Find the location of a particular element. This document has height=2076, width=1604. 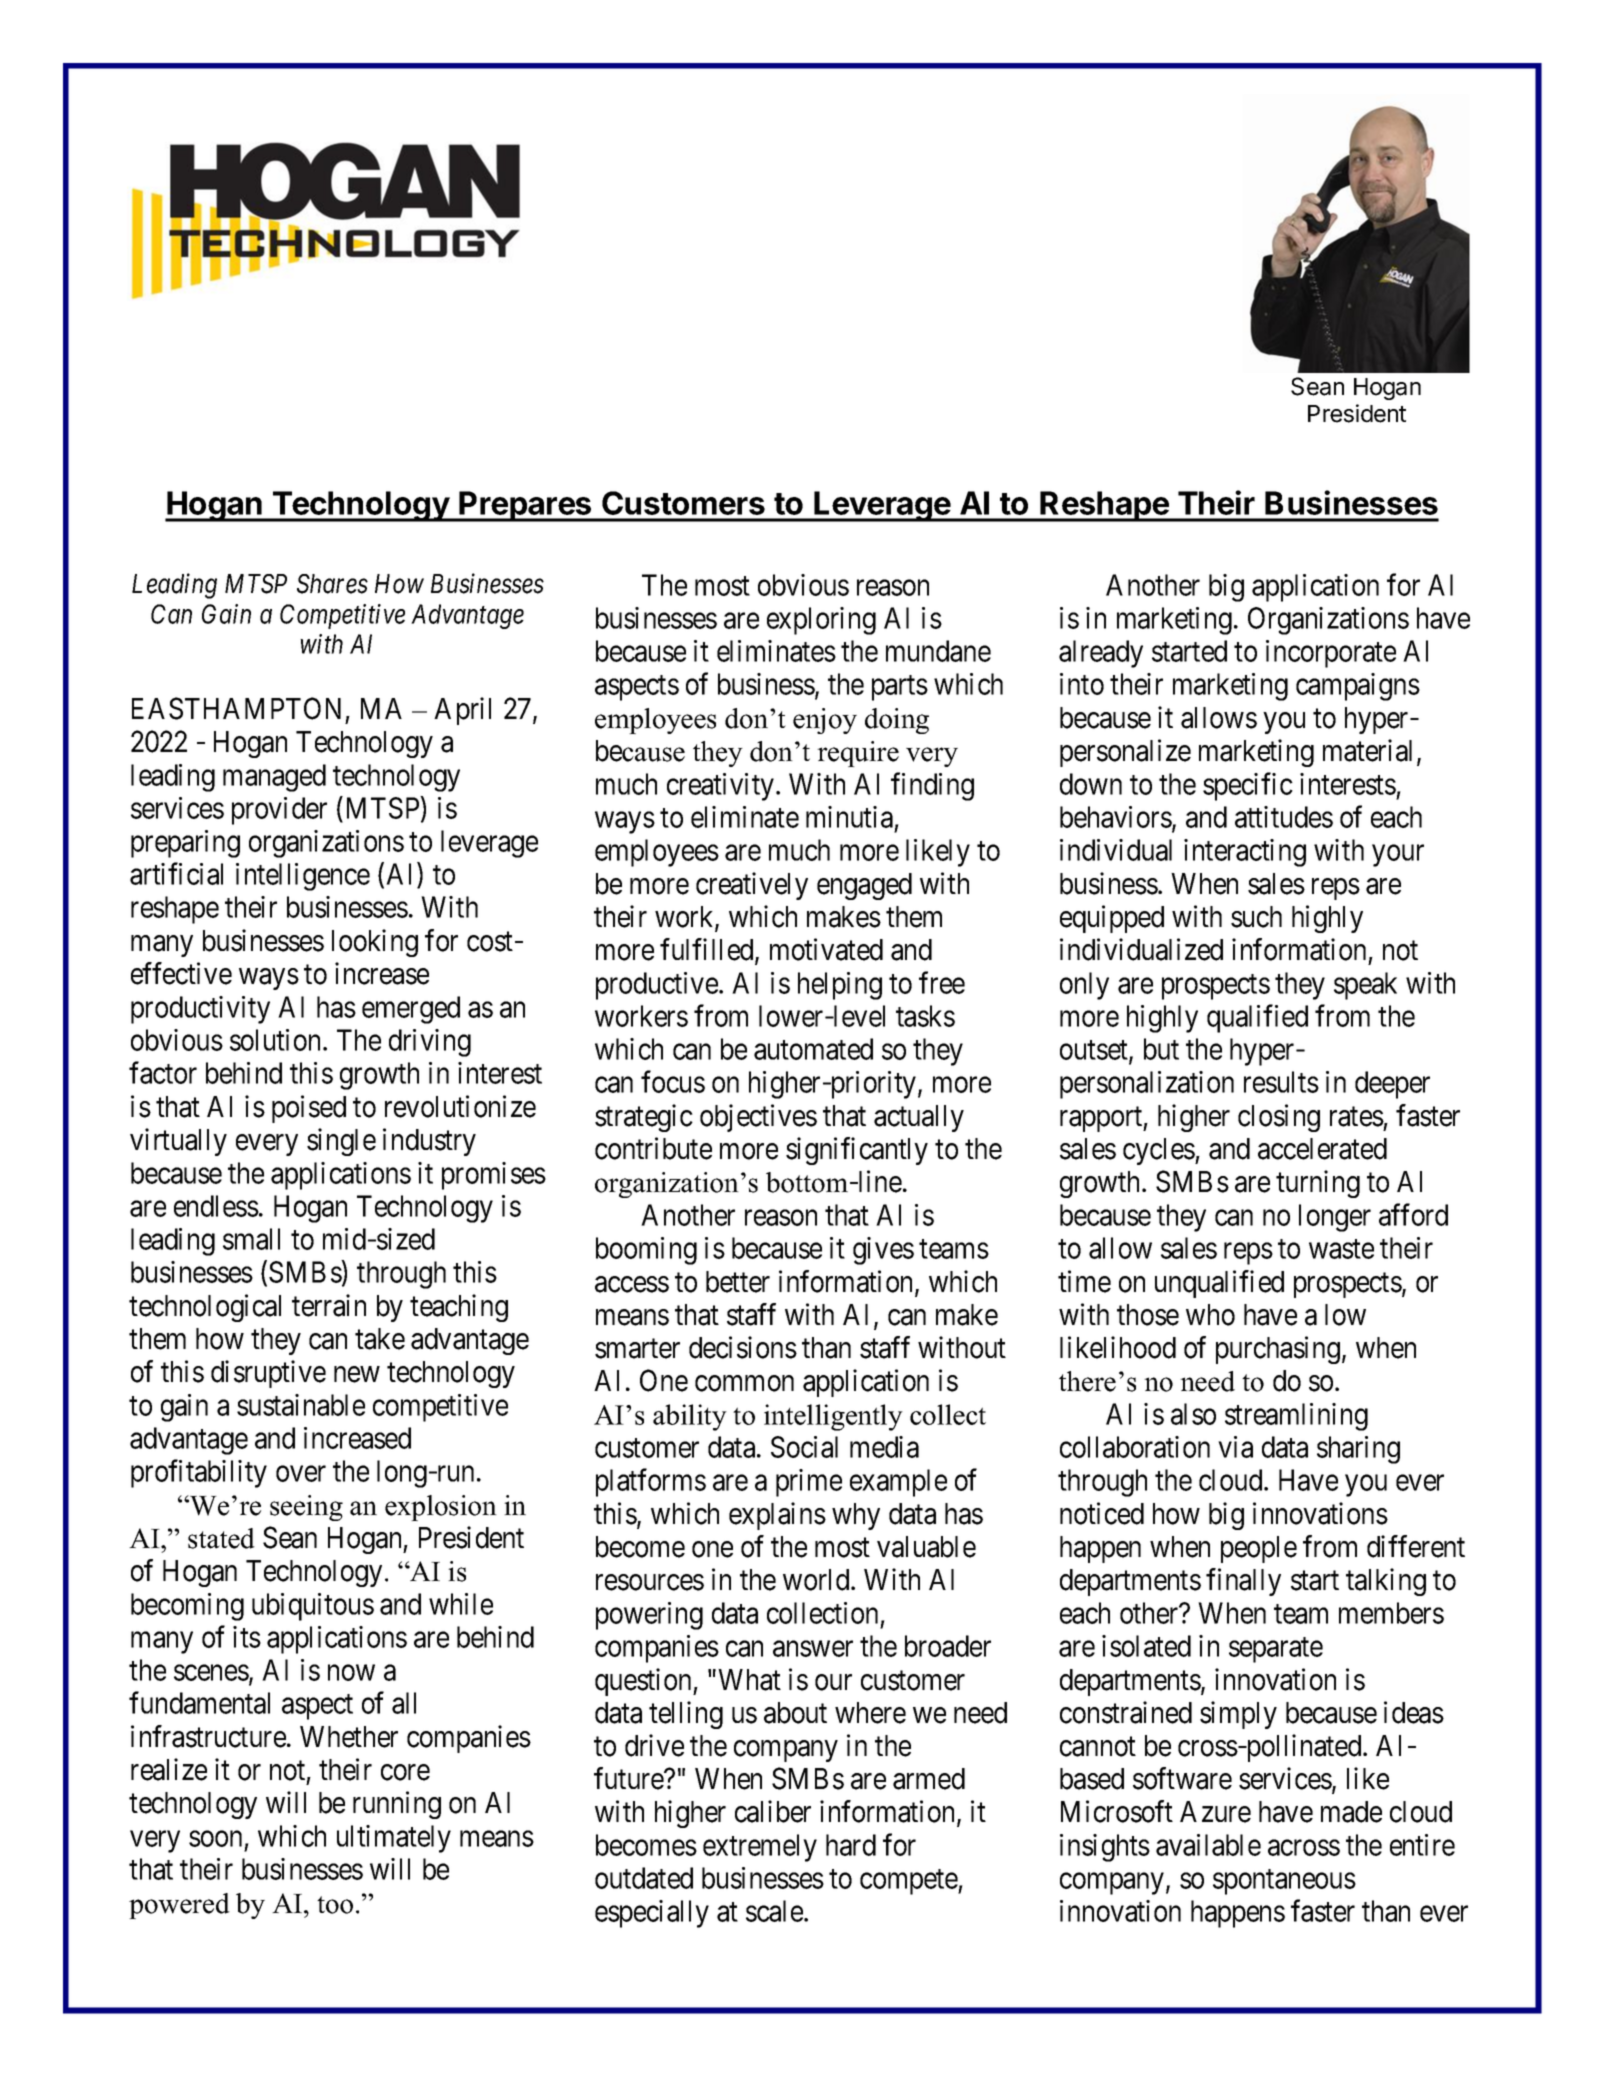

small is located at coordinates (251, 1239).
